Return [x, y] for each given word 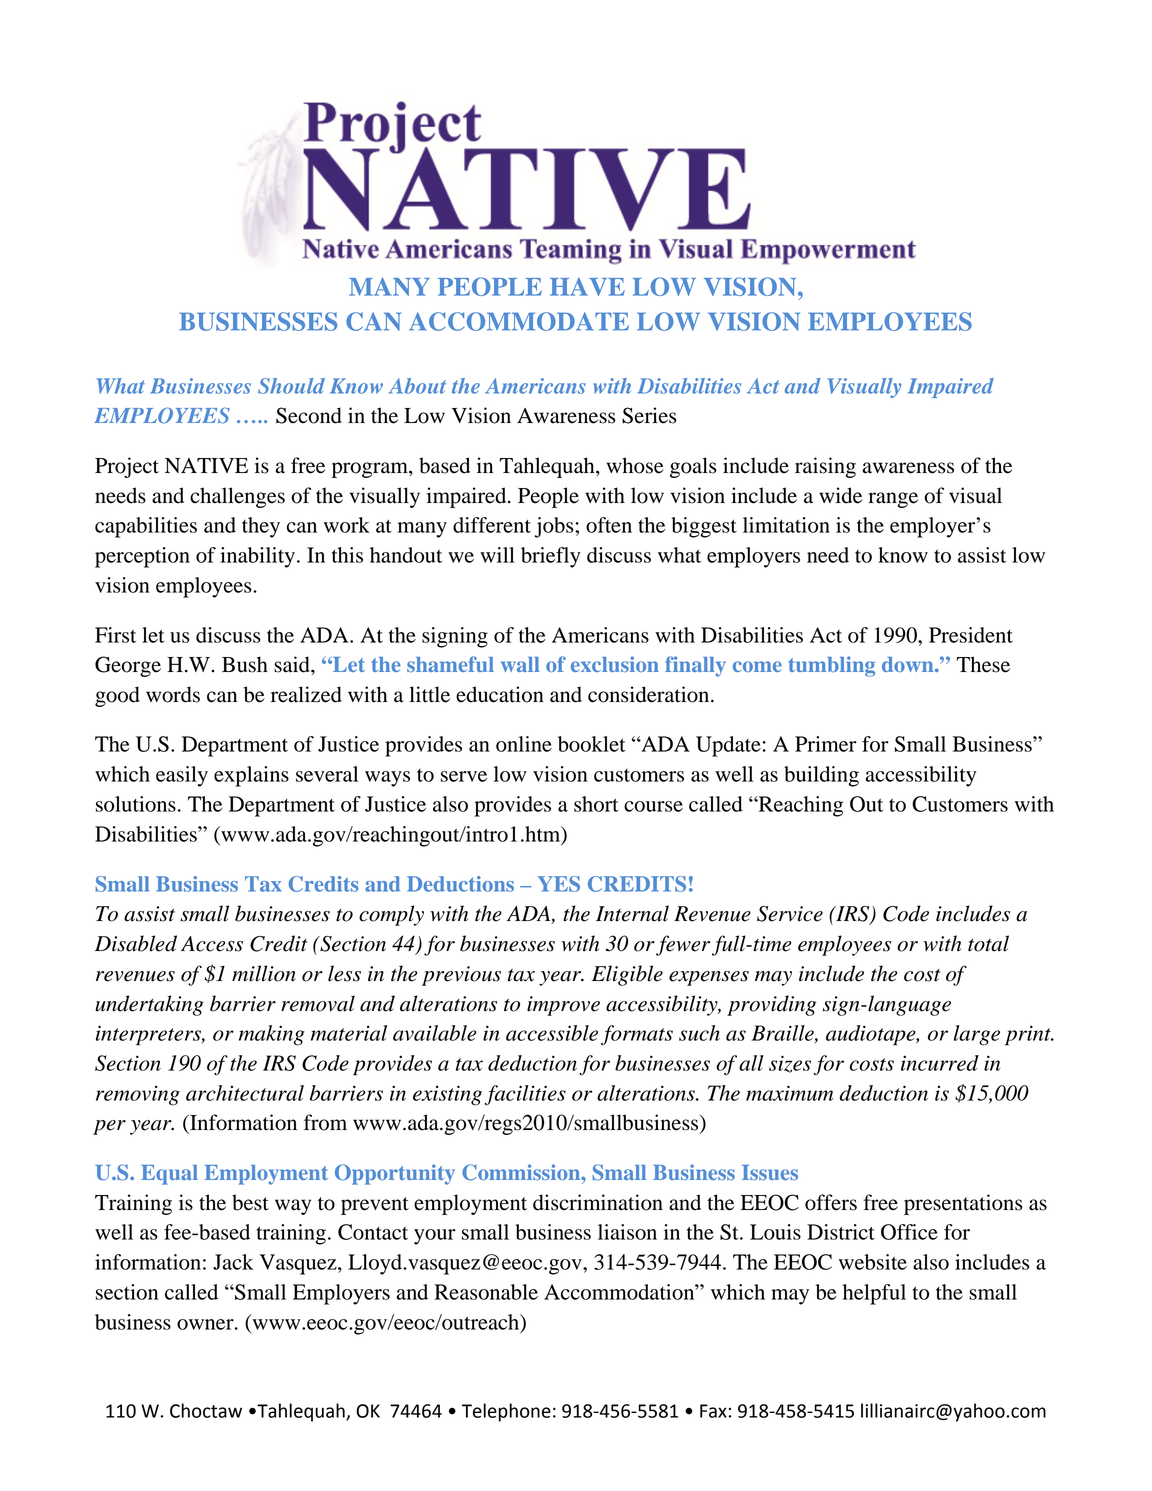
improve [563, 1006]
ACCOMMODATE [519, 321]
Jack [233, 1262]
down [909, 664]
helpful [874, 1294]
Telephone [506, 1412]
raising [825, 467]
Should [291, 386]
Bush [245, 664]
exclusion [615, 664]
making [272, 1035]
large [977, 1035]
